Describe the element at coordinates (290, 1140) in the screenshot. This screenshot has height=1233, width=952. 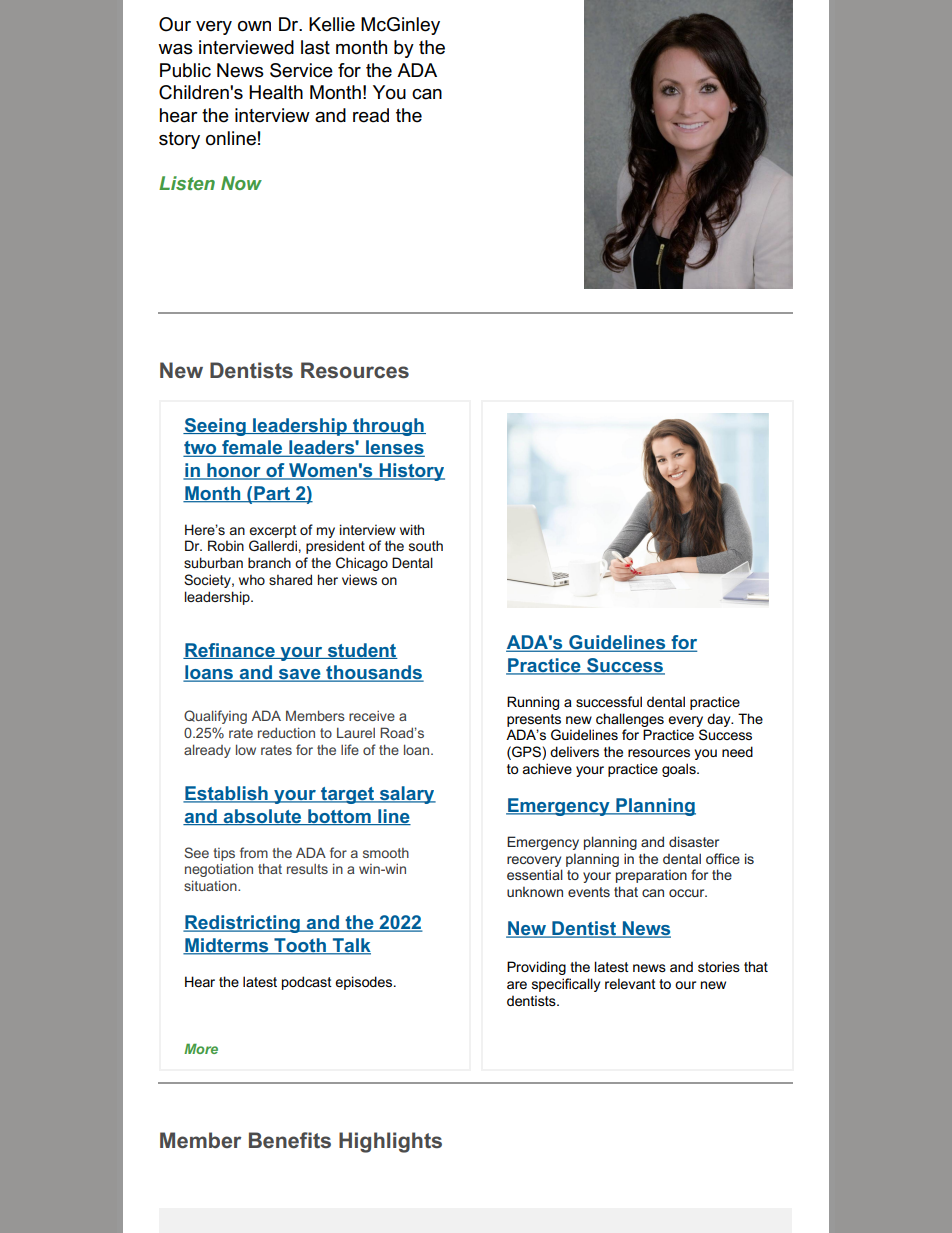
I see `Benefits` at that location.
